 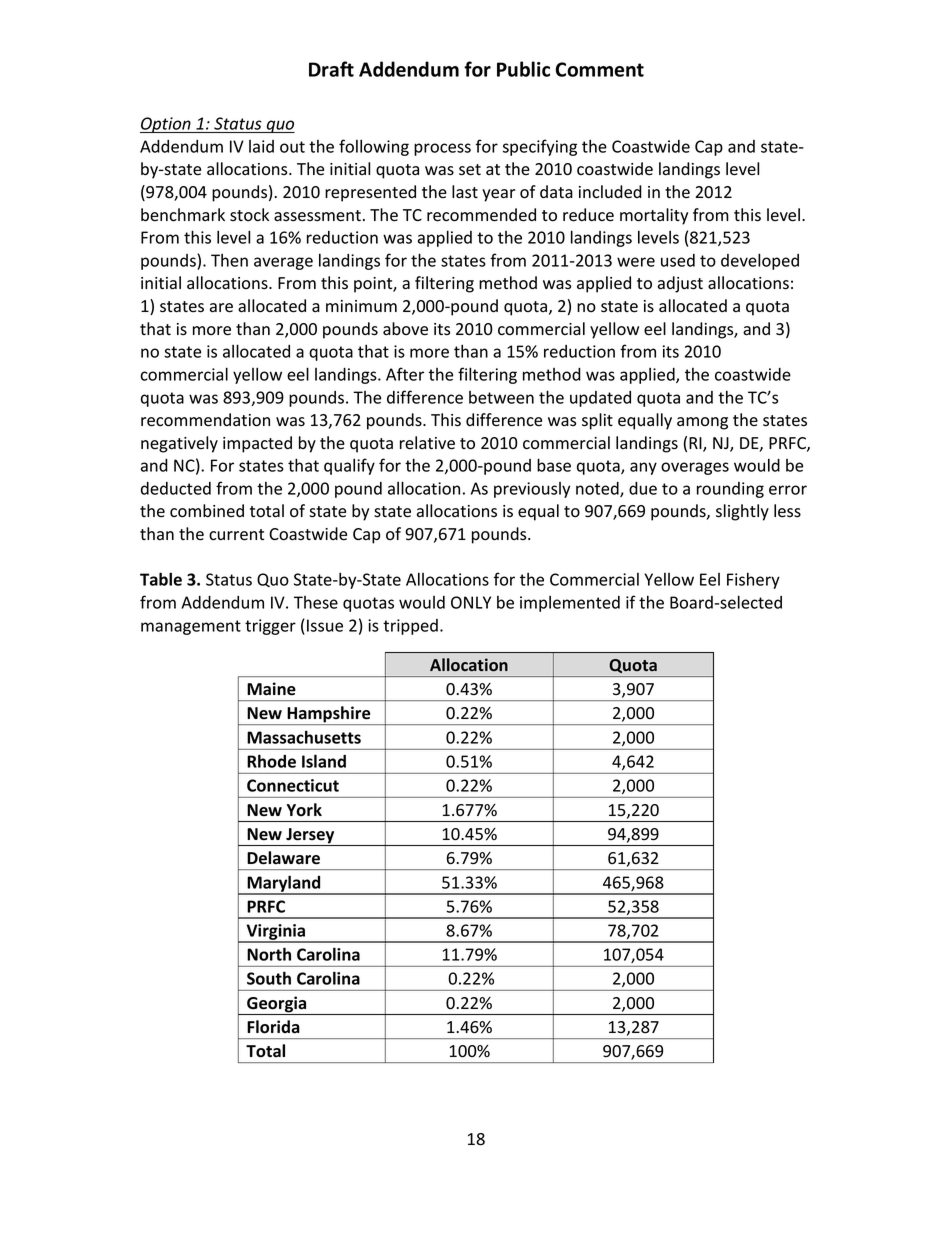 What do you see at coordinates (205, 420) in the document?
I see `recommendation` at bounding box center [205, 420].
